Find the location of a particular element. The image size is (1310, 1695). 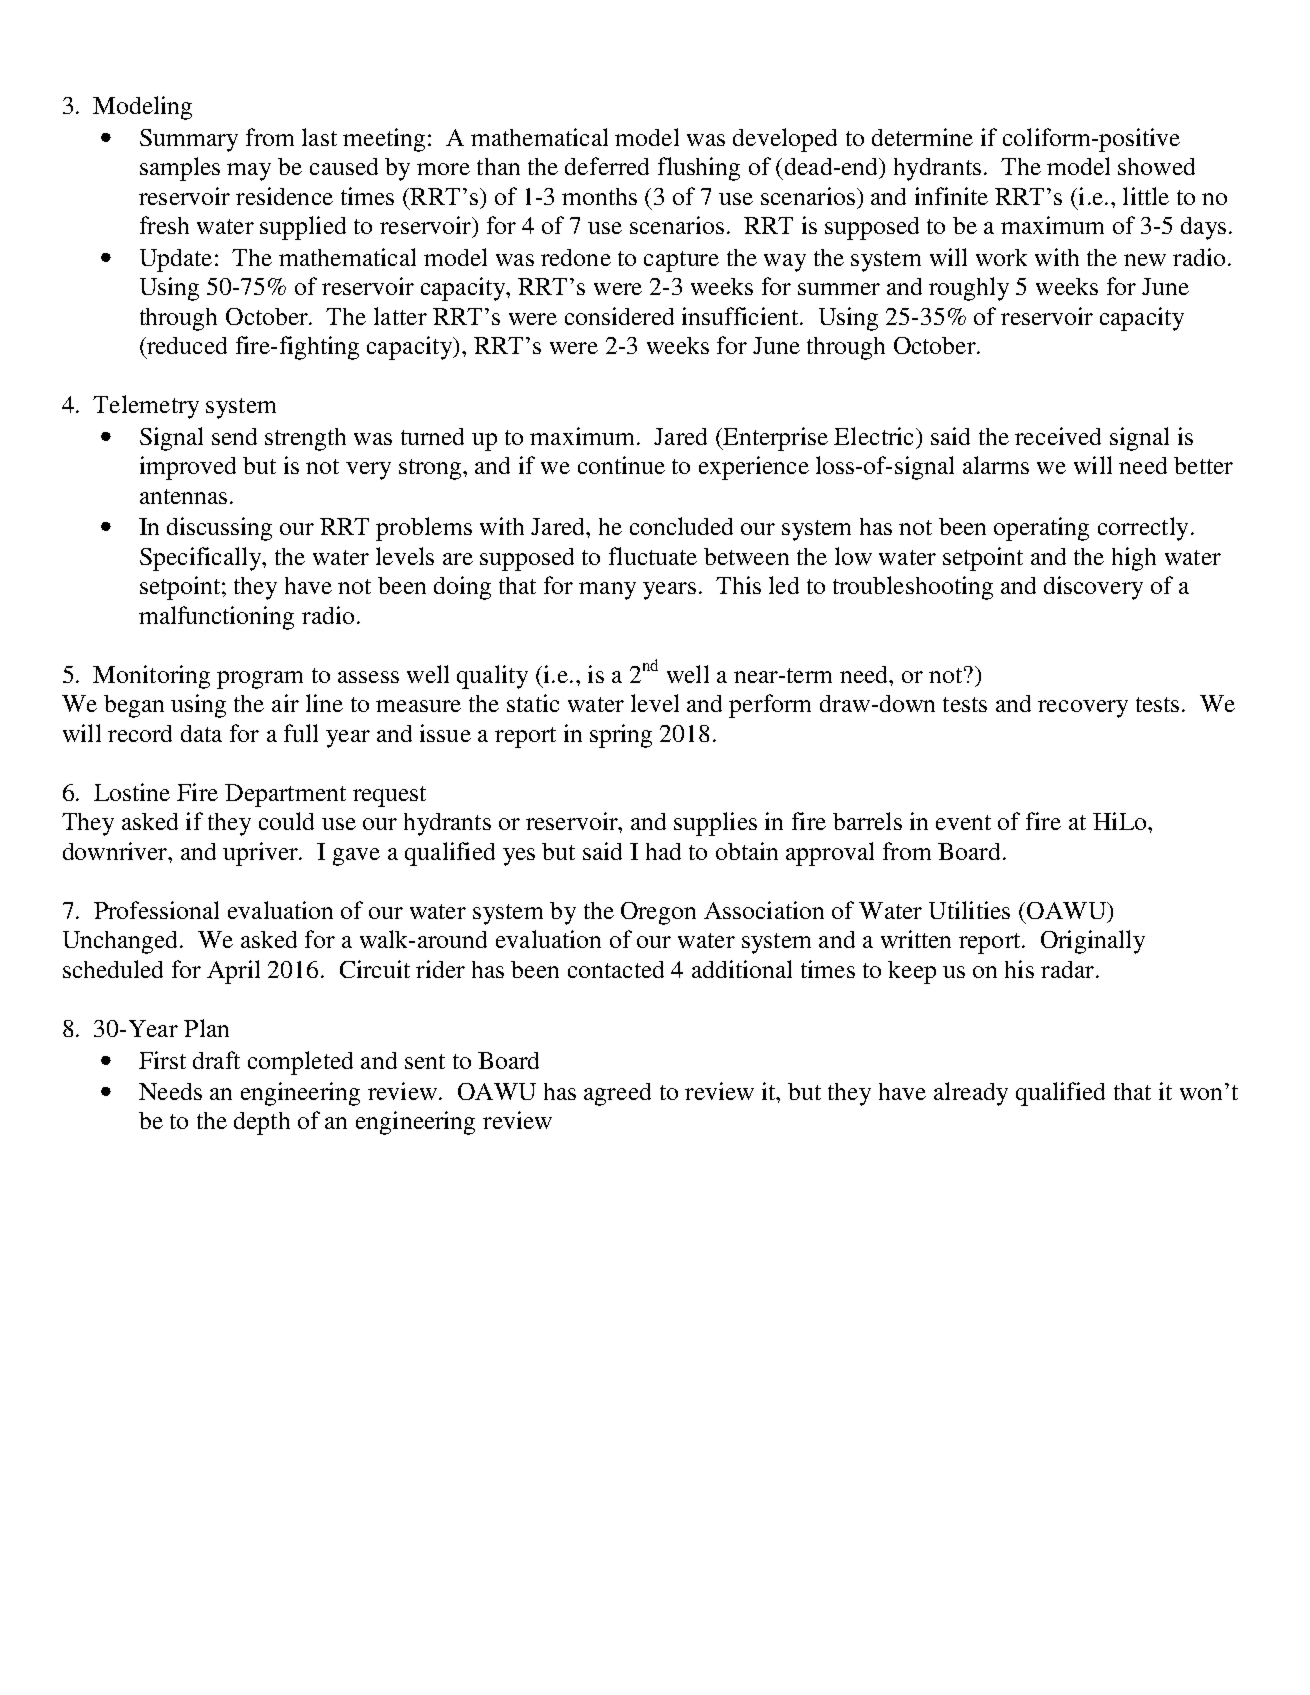

agreed is located at coordinates (617, 1094).
